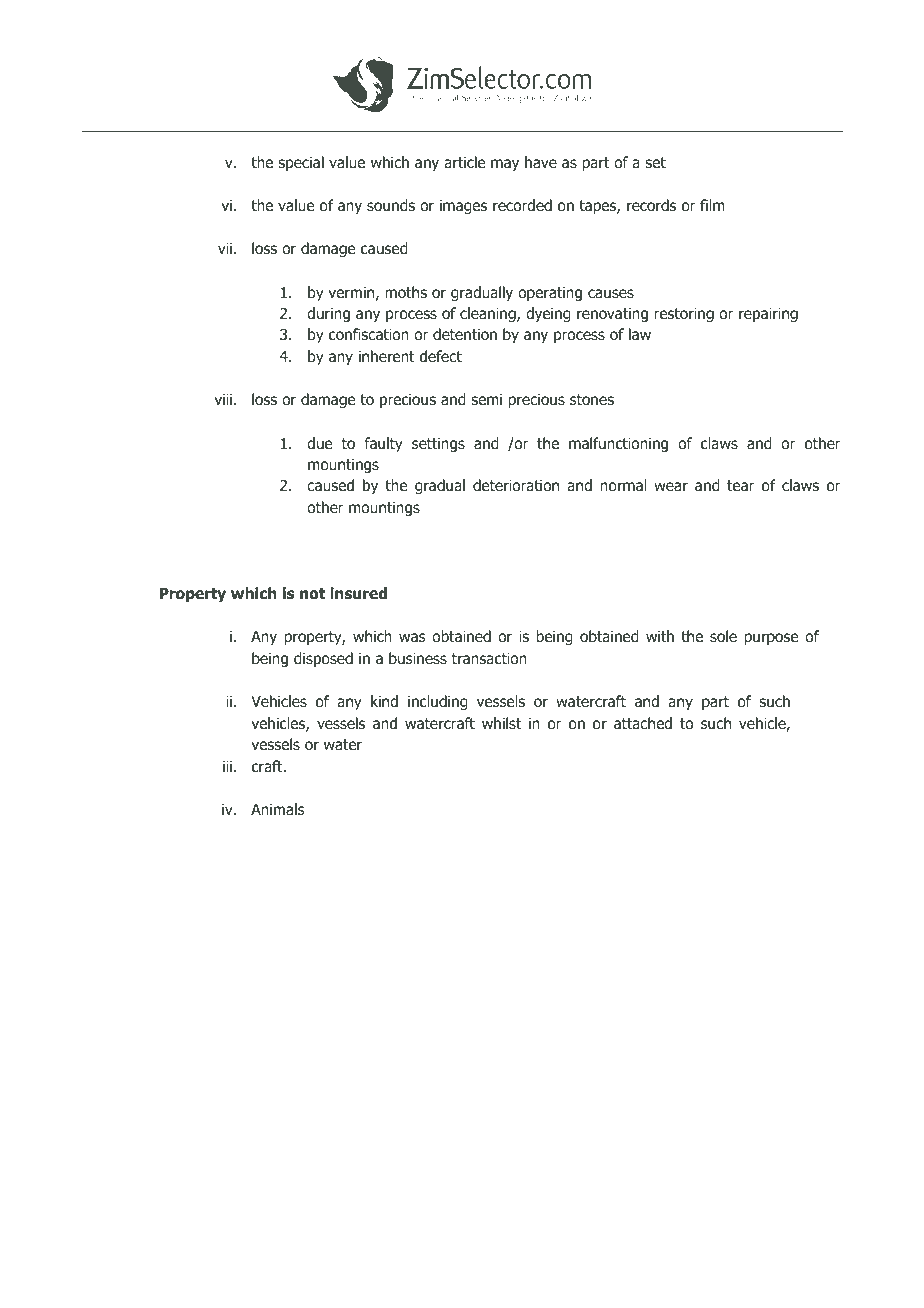 Image resolution: width=924 pixels, height=1308 pixels. I want to click on special, so click(301, 163).
